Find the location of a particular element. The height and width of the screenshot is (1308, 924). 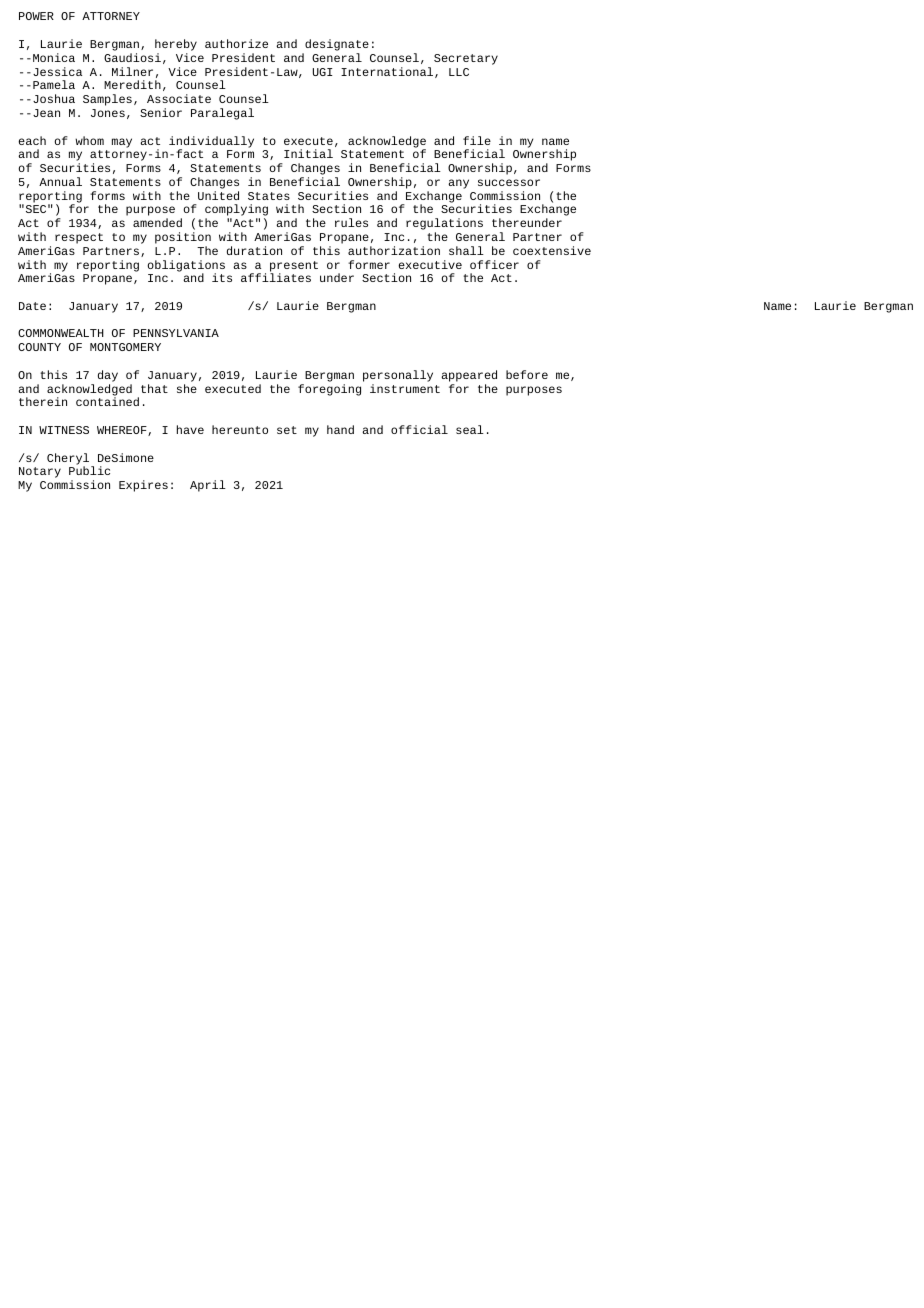

appeared is located at coordinates (469, 376).
